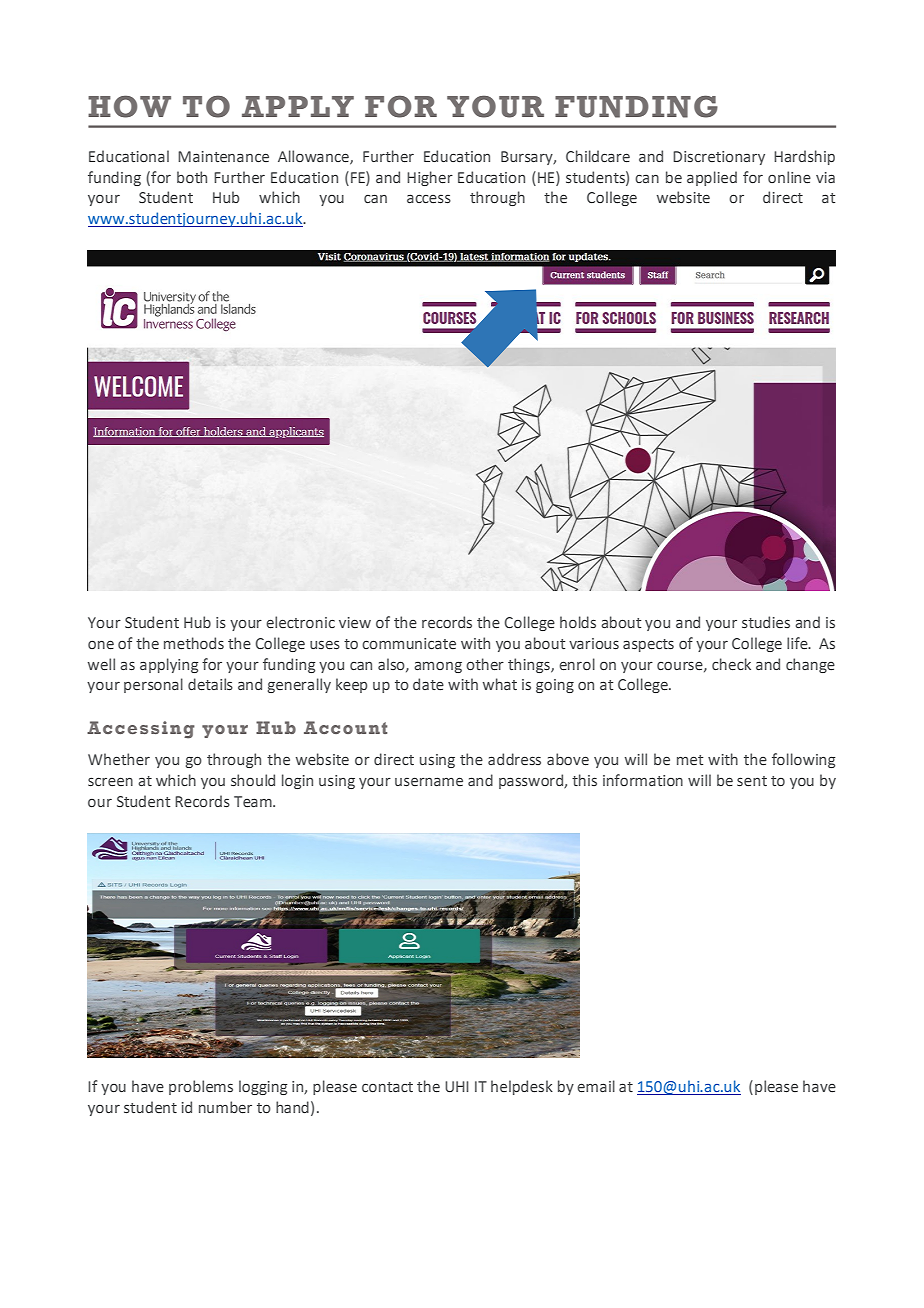  What do you see at coordinates (766, 622) in the image?
I see `studies` at bounding box center [766, 622].
